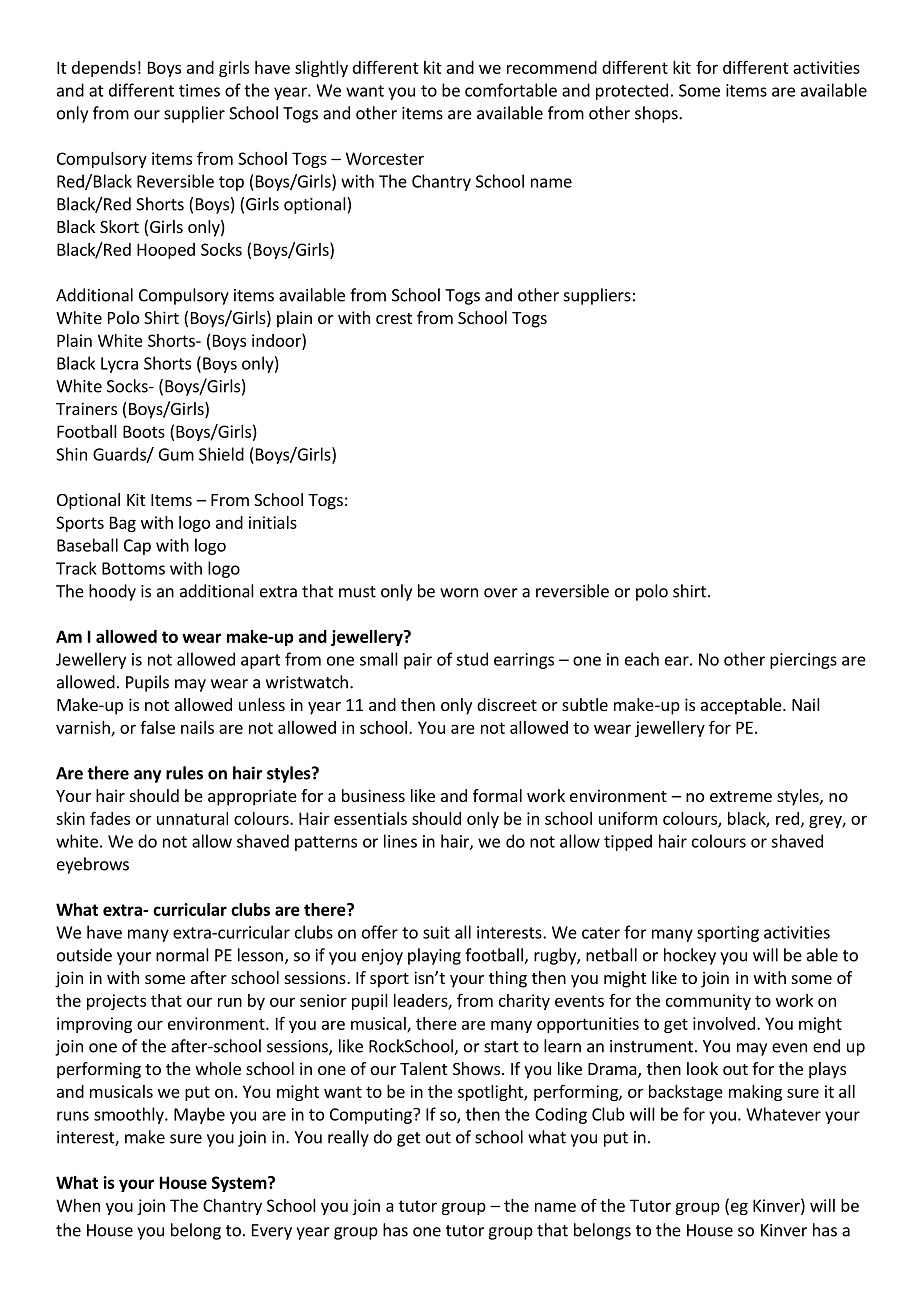  I want to click on shops, so click(657, 114).
